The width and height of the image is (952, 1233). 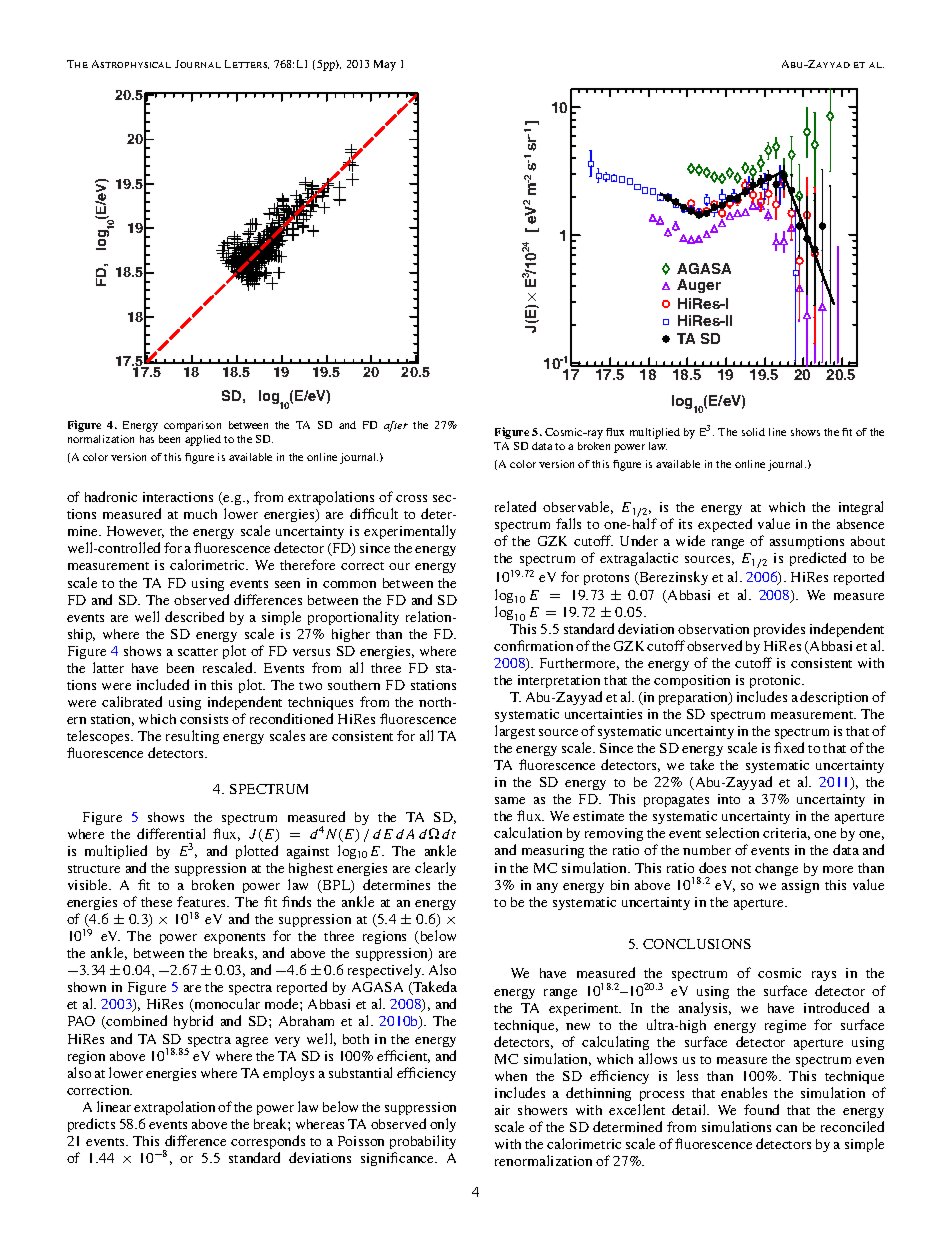 What do you see at coordinates (131, 64) in the image?
I see `Astrophysical` at bounding box center [131, 64].
